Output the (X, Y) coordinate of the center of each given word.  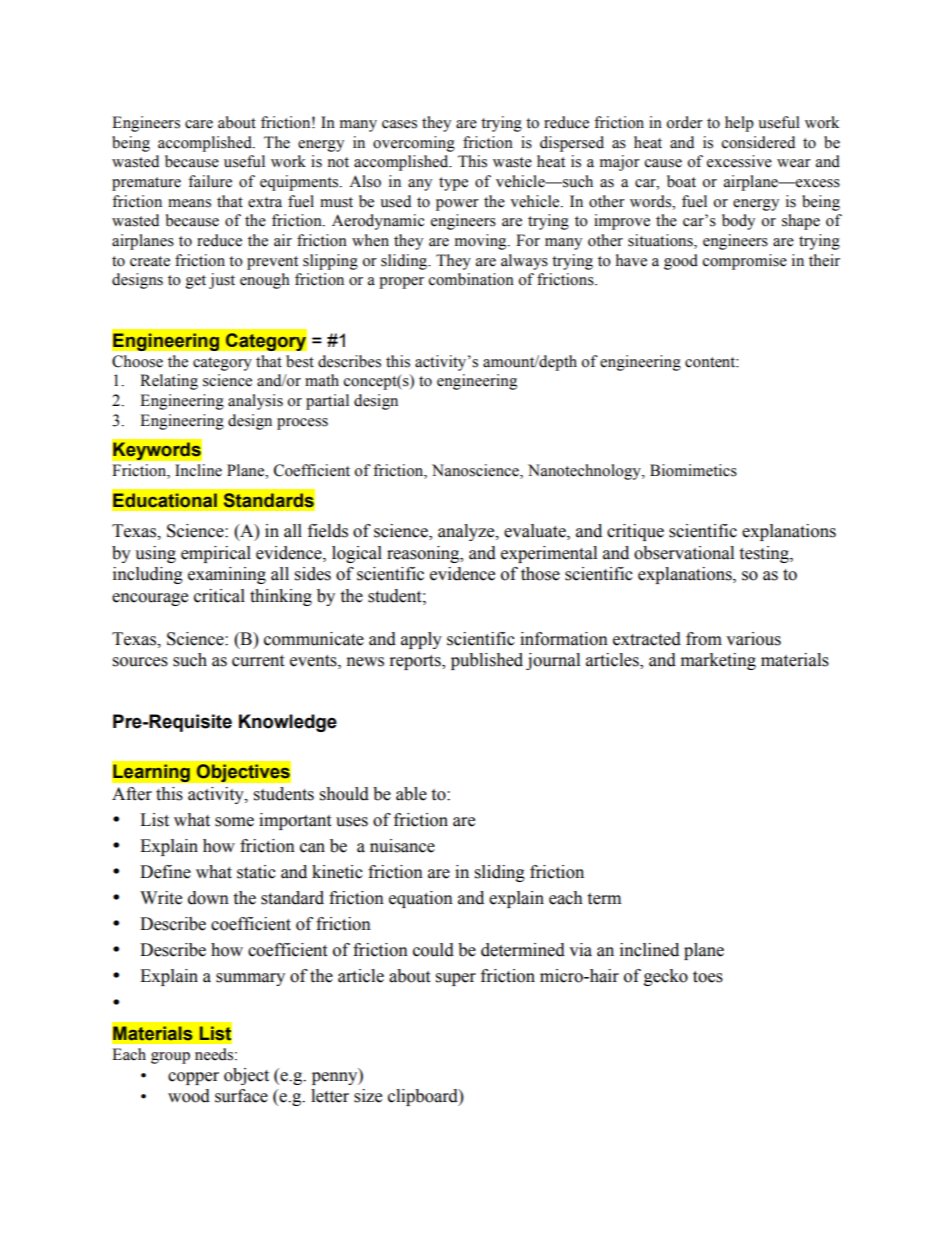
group (170, 1058)
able (411, 794)
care (199, 124)
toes (708, 977)
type (453, 184)
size (368, 1096)
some (234, 822)
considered (758, 142)
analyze (467, 532)
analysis (255, 402)
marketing (718, 661)
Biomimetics (693, 470)
